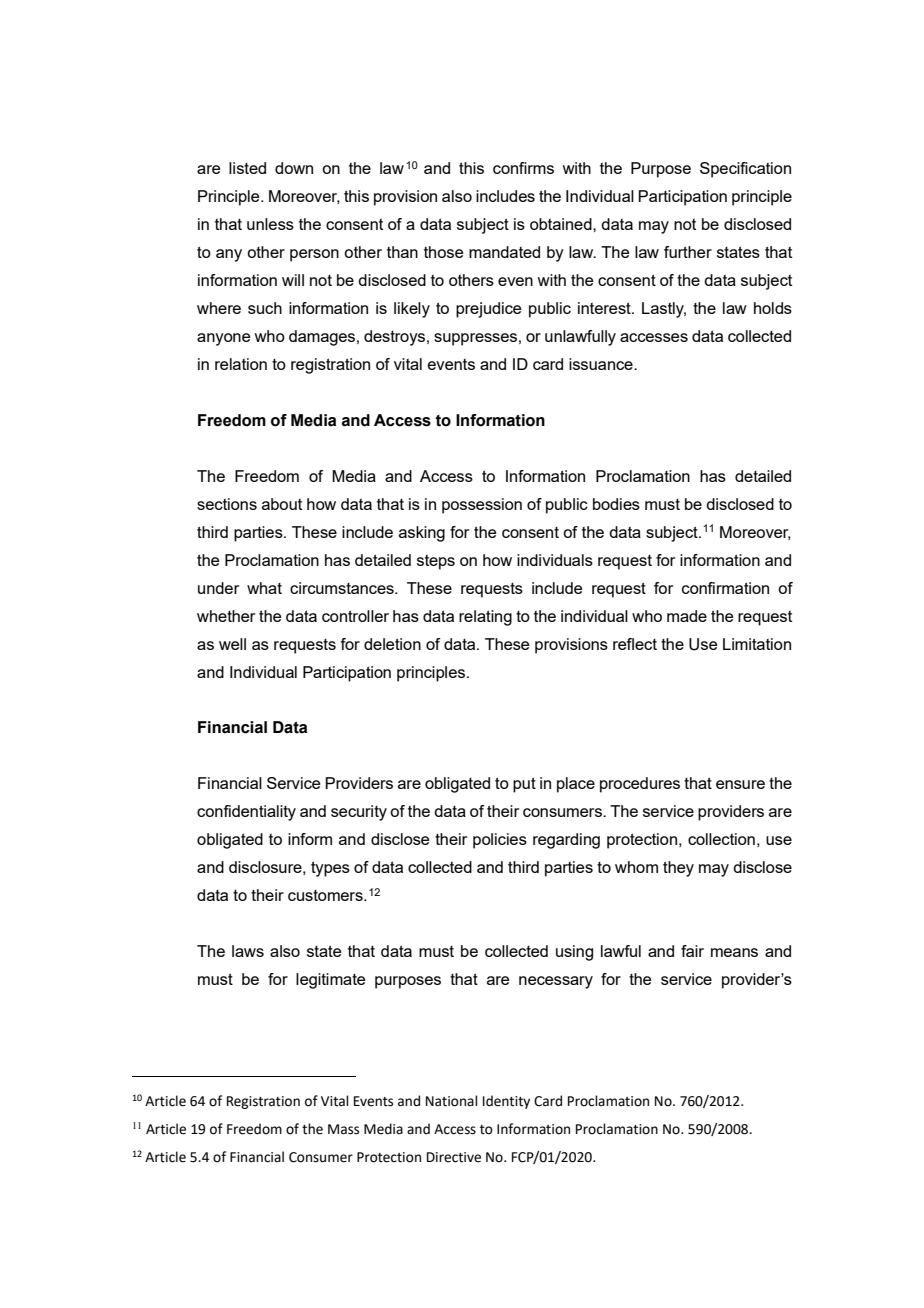 This screenshot has width=924, height=1308. Describe the element at coordinates (500, 841) in the screenshot. I see `policies` at that location.
